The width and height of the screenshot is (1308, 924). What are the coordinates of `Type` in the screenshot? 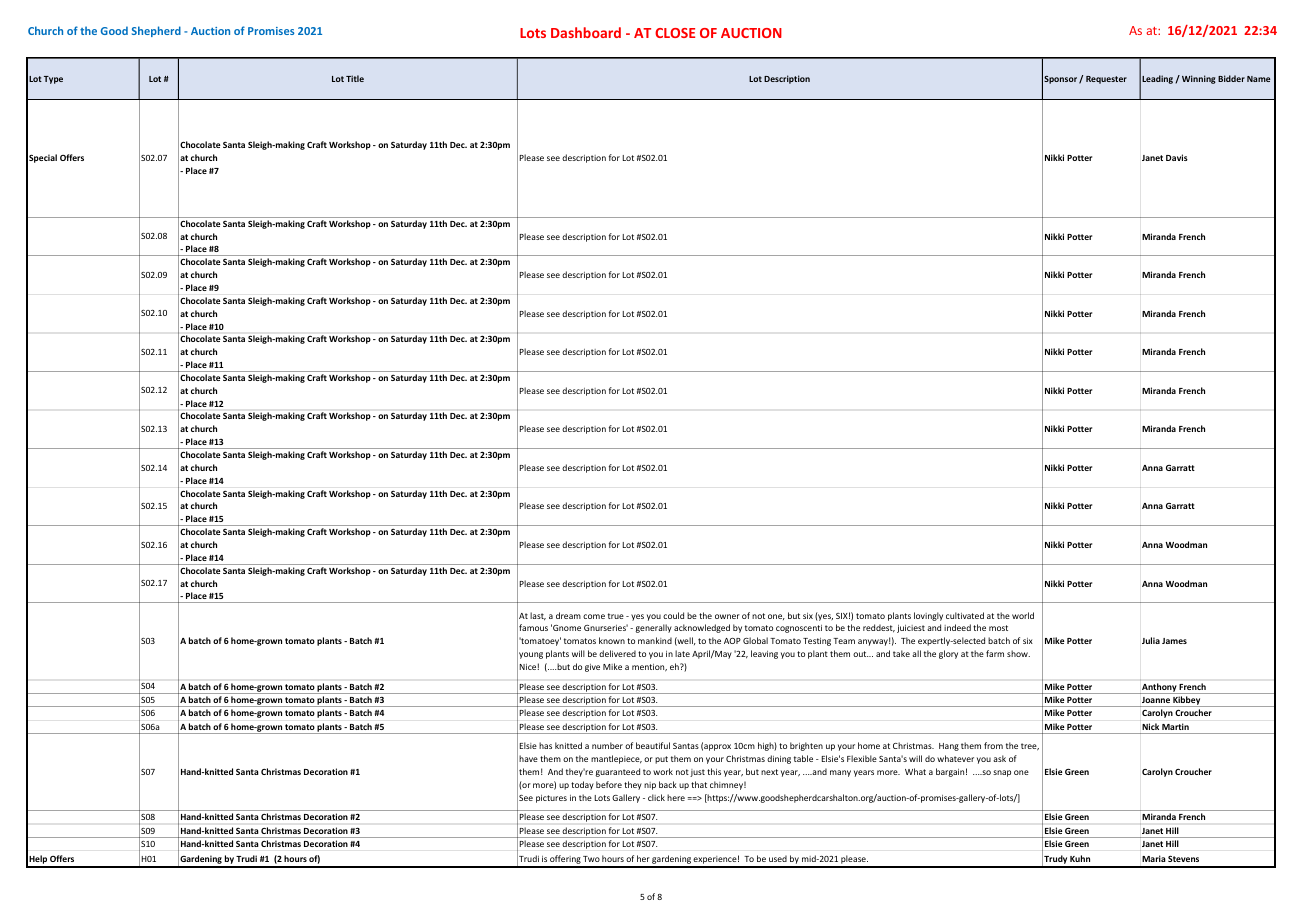 It's located at (53, 80).
